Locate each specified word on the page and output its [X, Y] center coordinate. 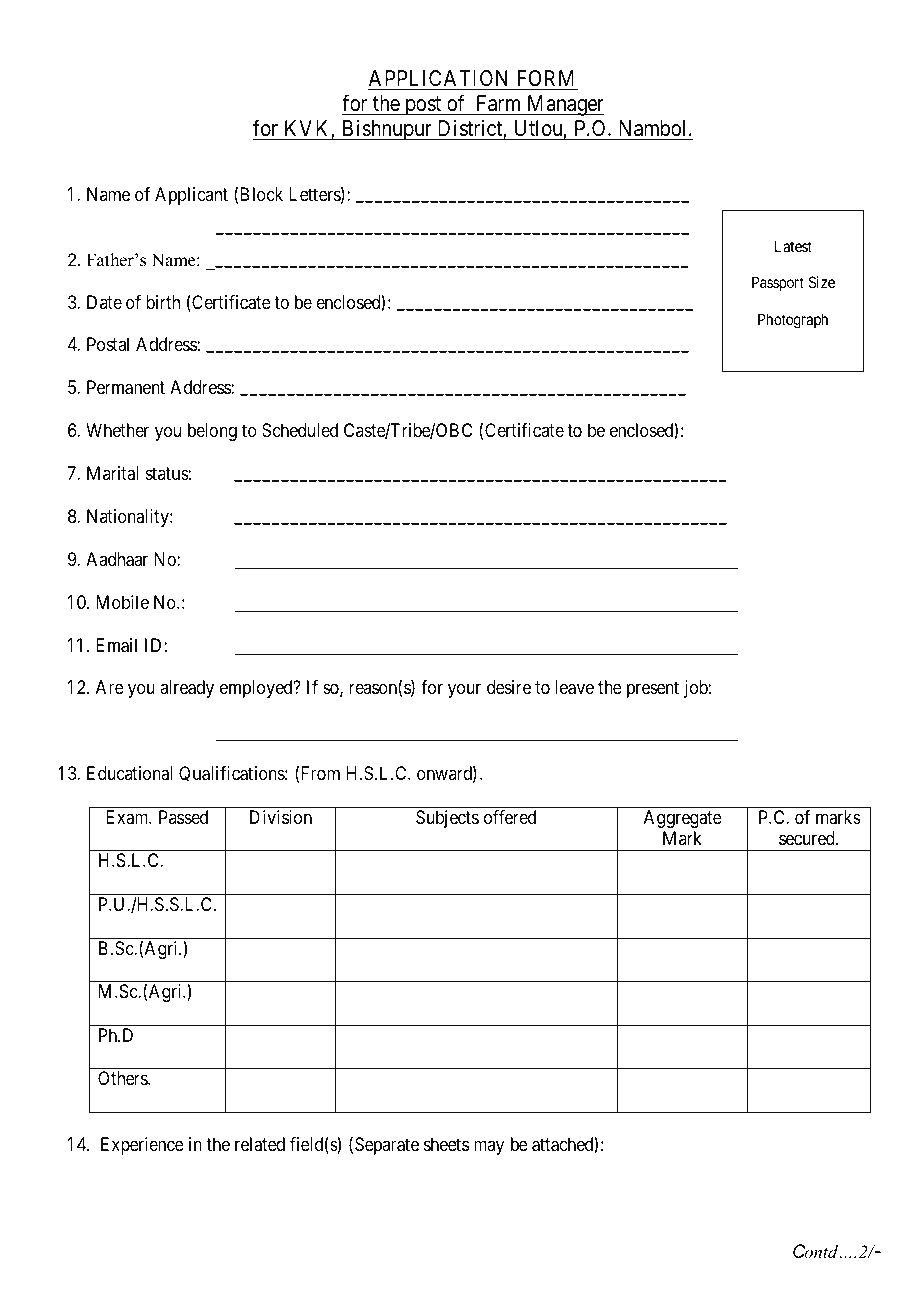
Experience [142, 1146]
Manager [564, 105]
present [653, 690]
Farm [498, 103]
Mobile [122, 602]
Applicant [191, 196]
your [464, 691]
